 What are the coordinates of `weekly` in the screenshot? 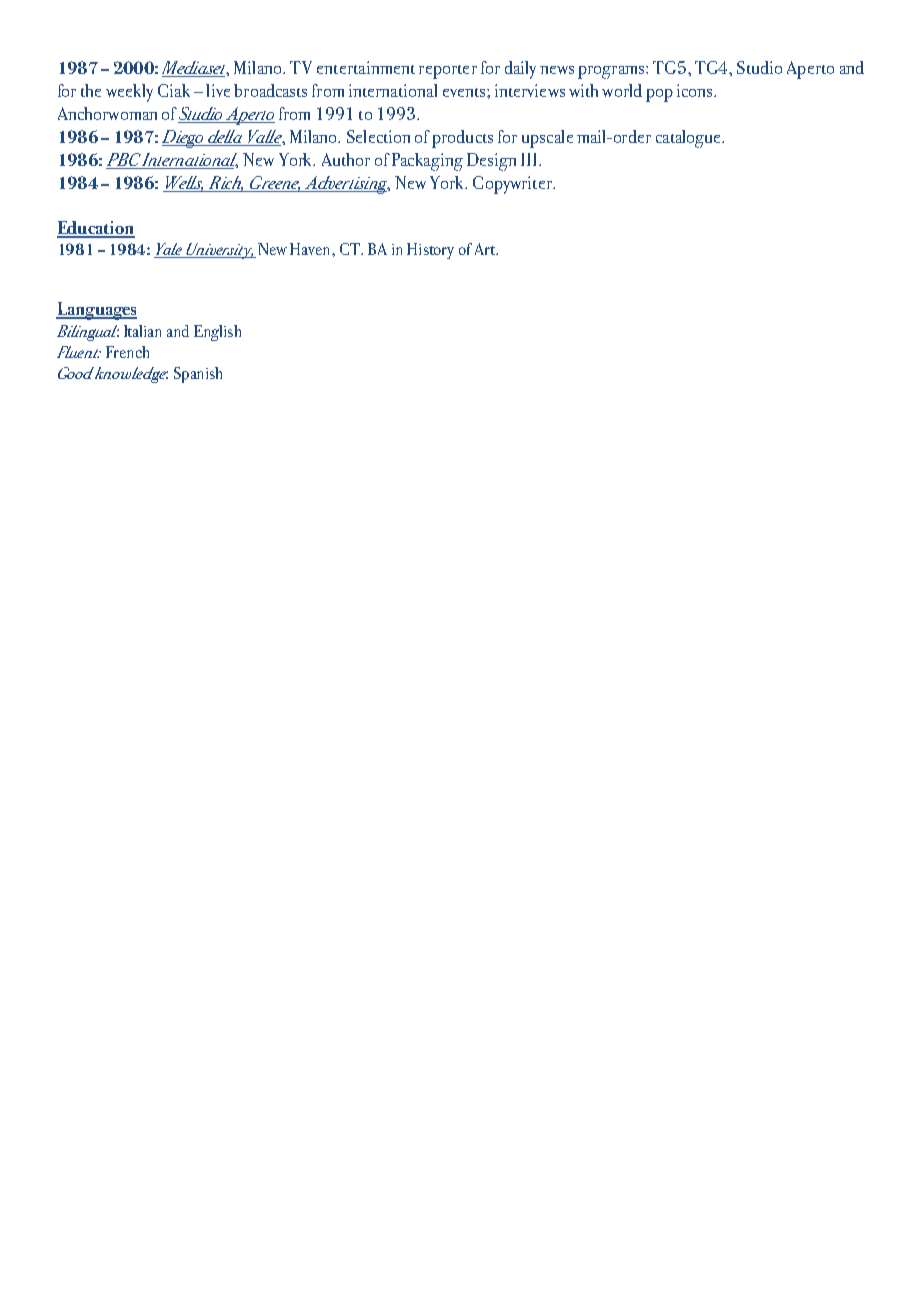 It's located at (129, 93).
